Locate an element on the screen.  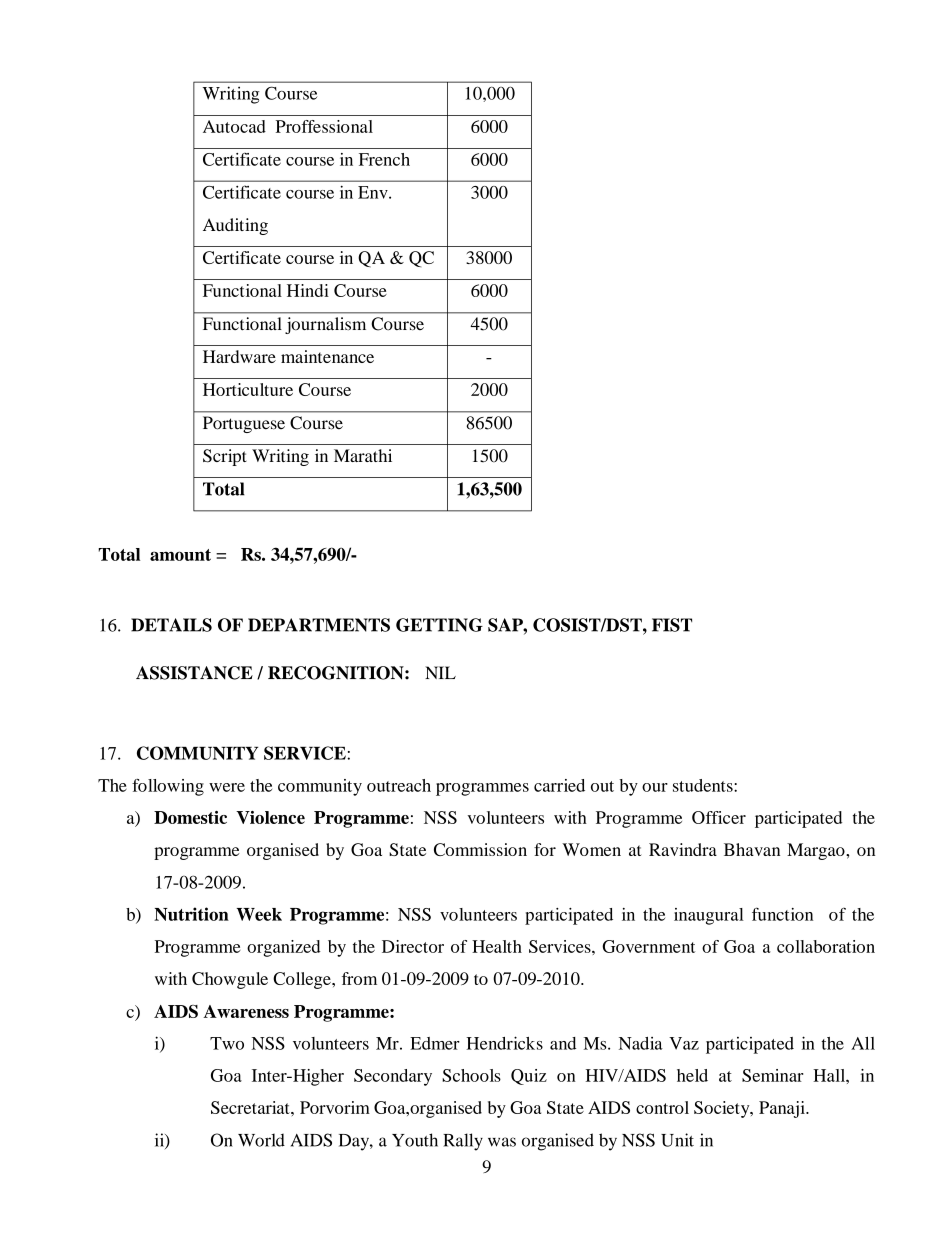
Secretariat is located at coordinates (251, 1107).
